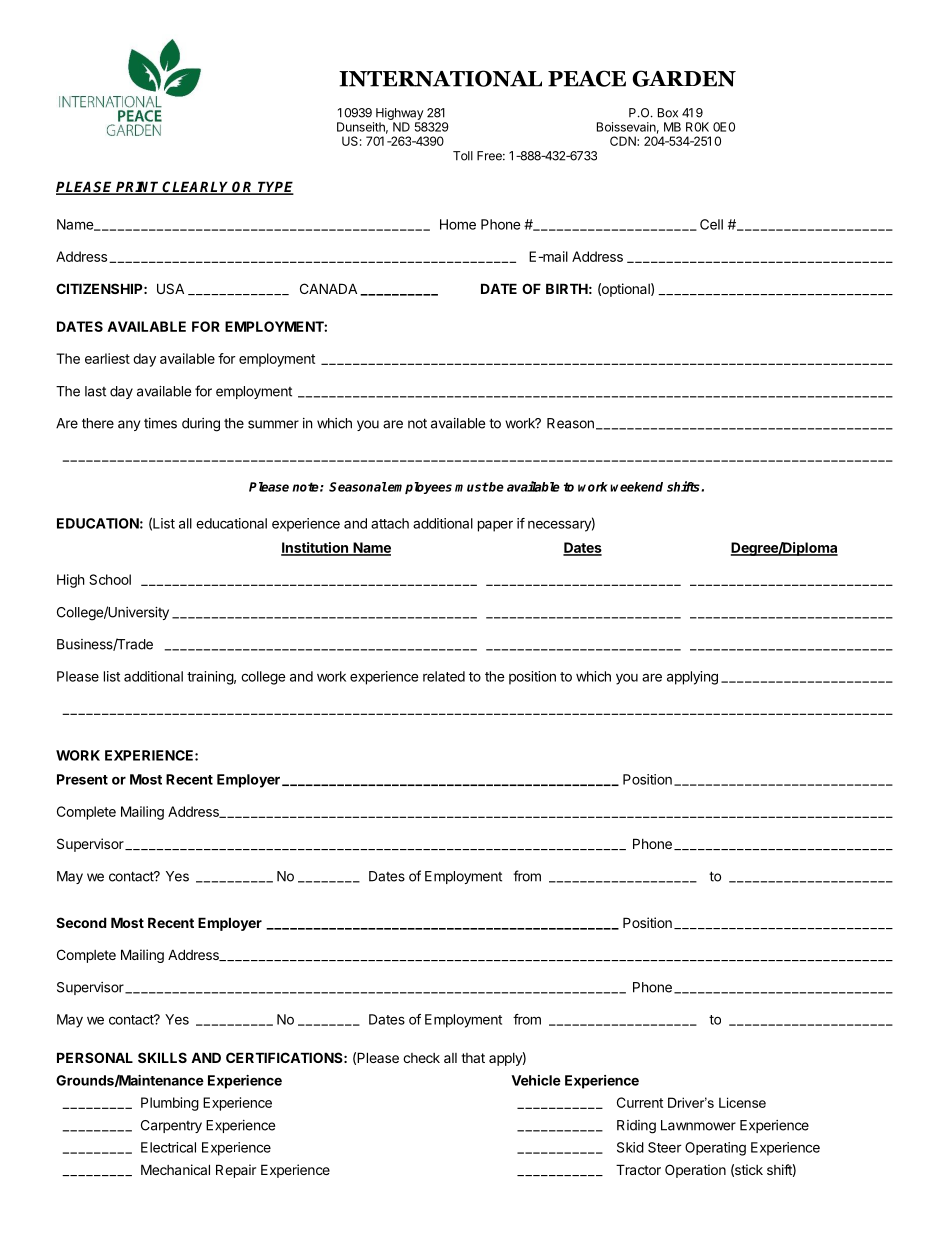  Describe the element at coordinates (536, 1080) in the image. I see `Vehicle` at that location.
